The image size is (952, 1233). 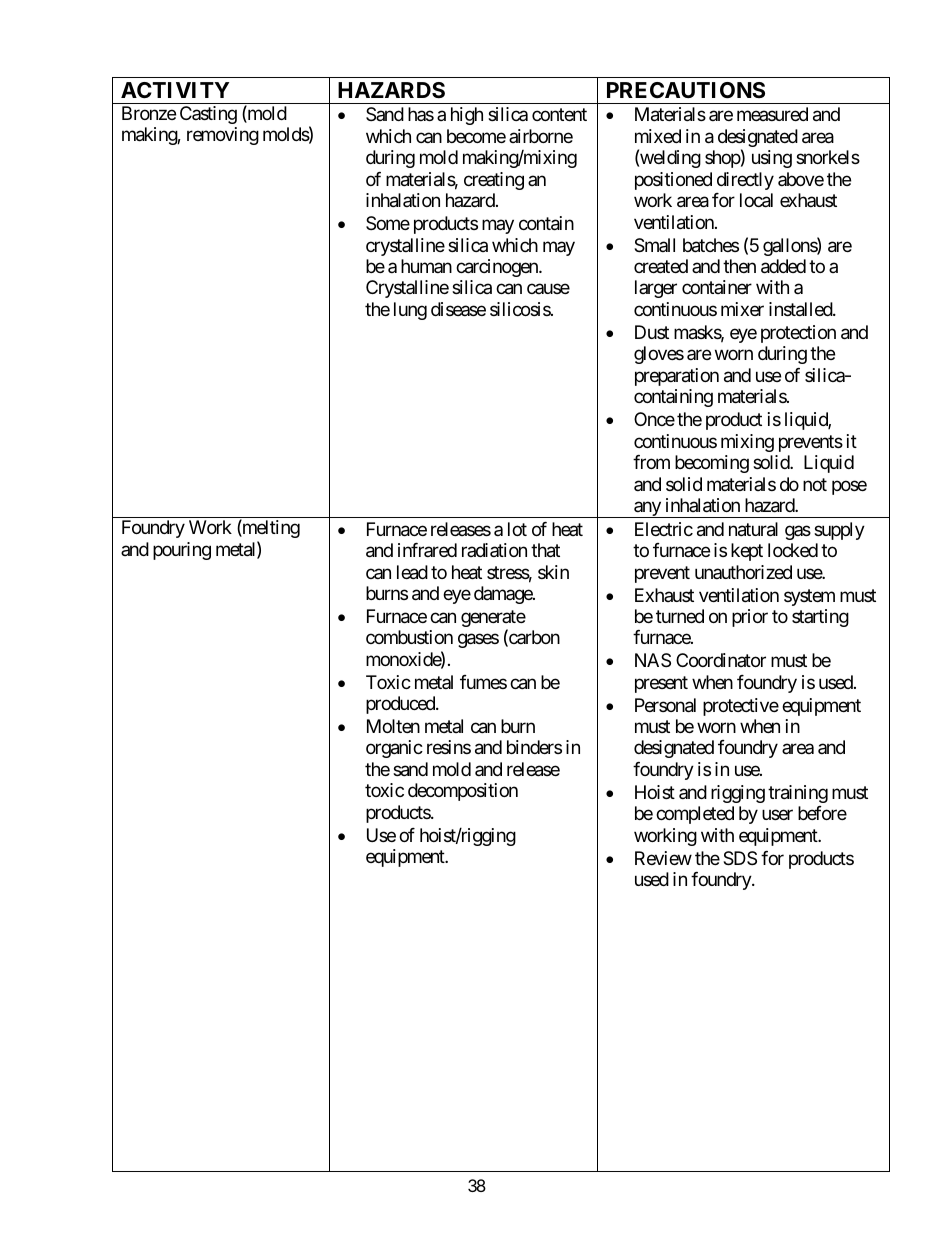 What do you see at coordinates (772, 114) in the document?
I see `measured` at bounding box center [772, 114].
